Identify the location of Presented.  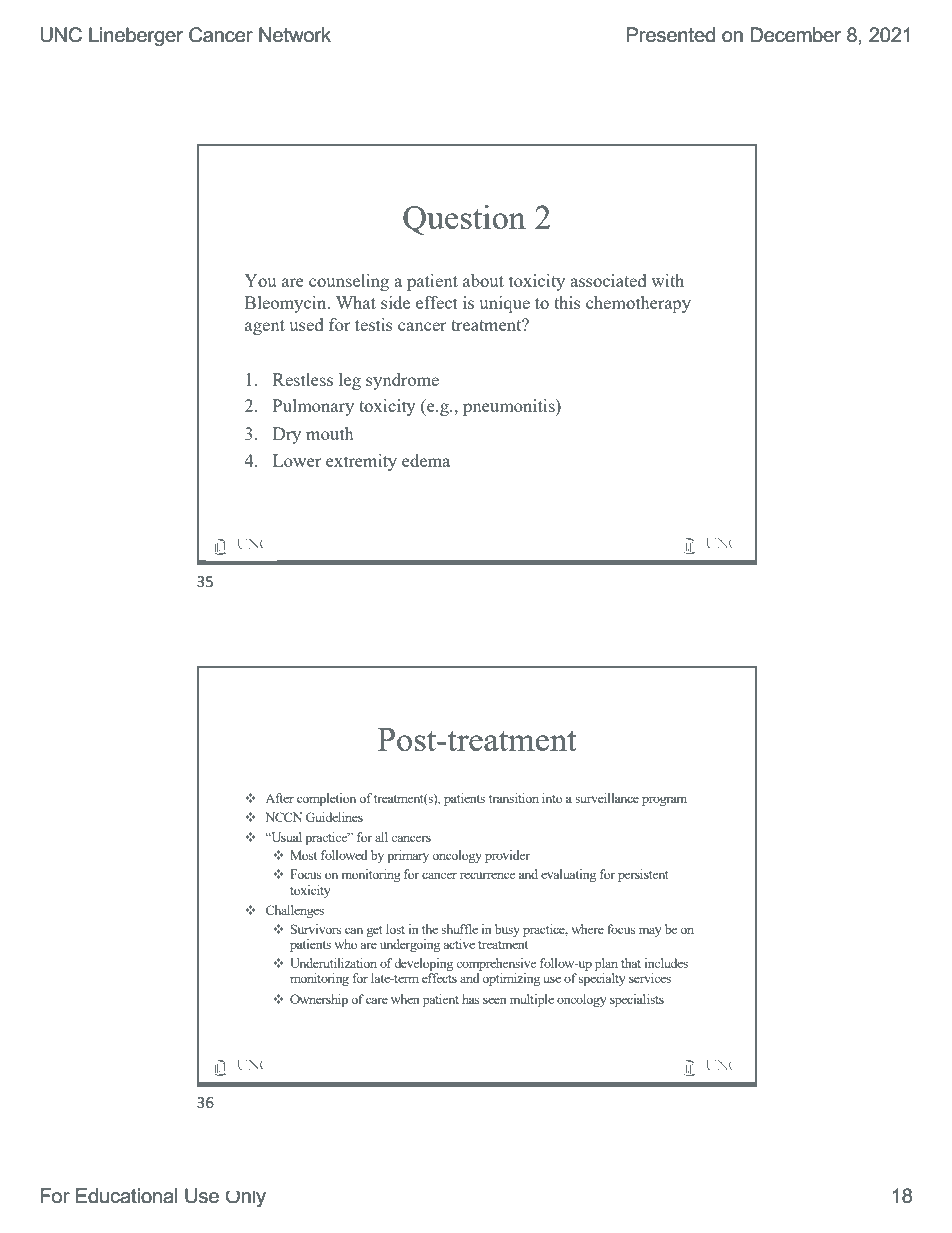
(670, 35).
